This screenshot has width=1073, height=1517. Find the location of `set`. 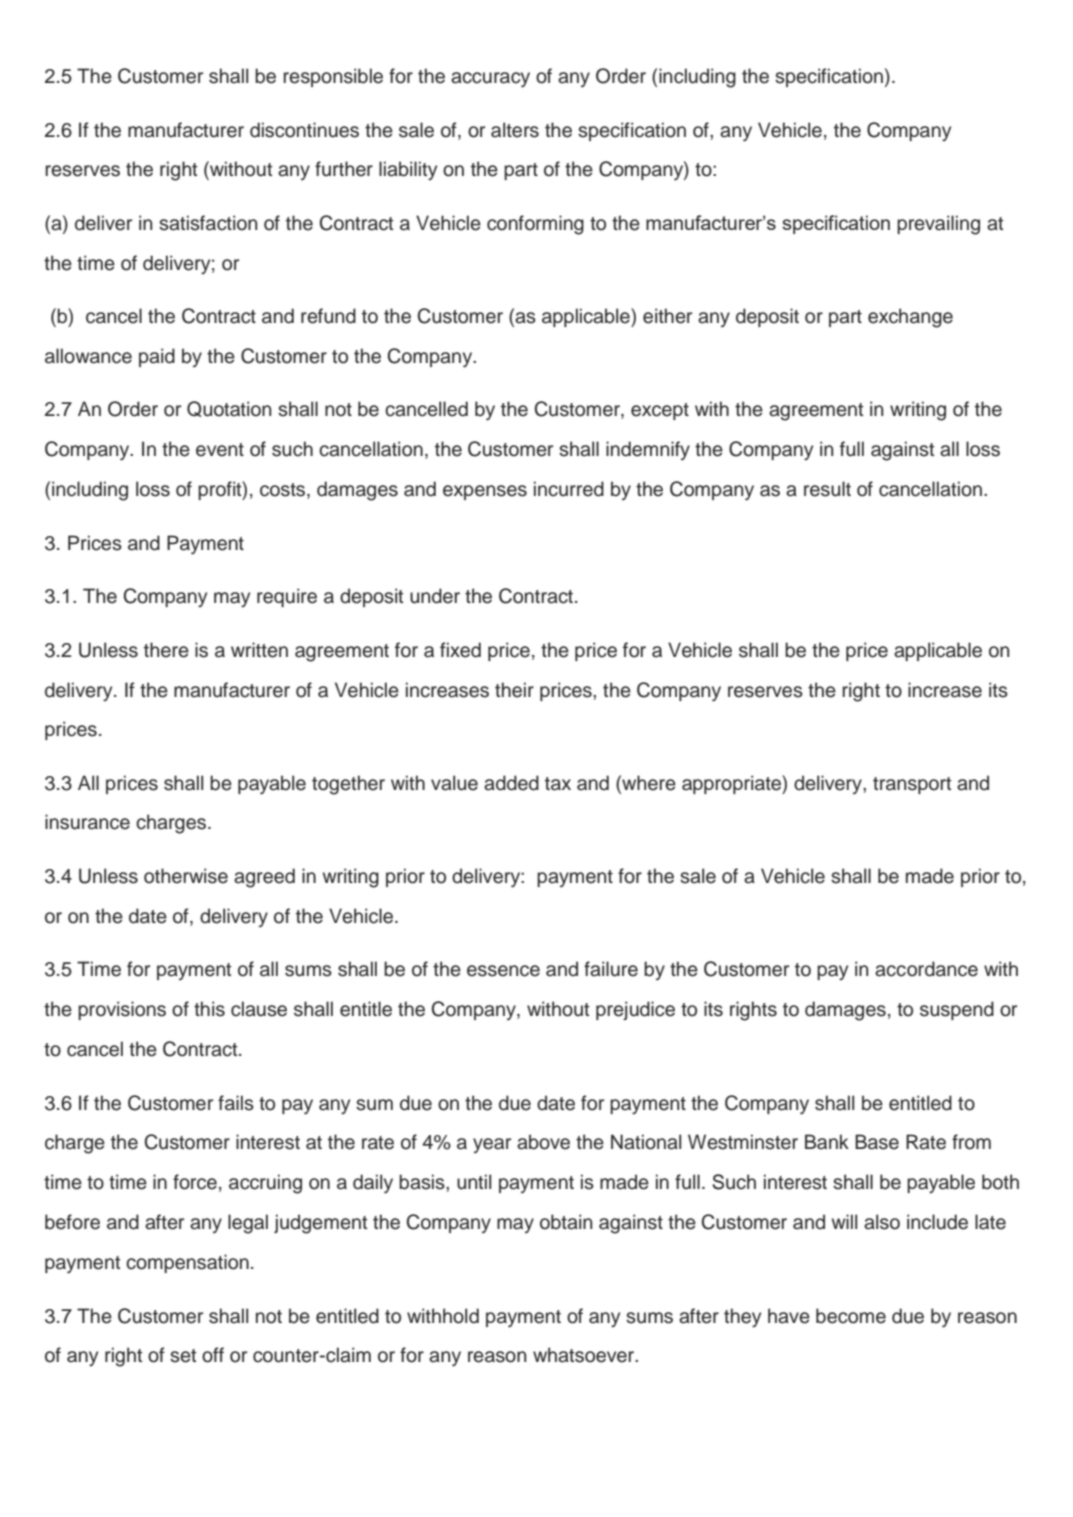

set is located at coordinates (183, 1356).
